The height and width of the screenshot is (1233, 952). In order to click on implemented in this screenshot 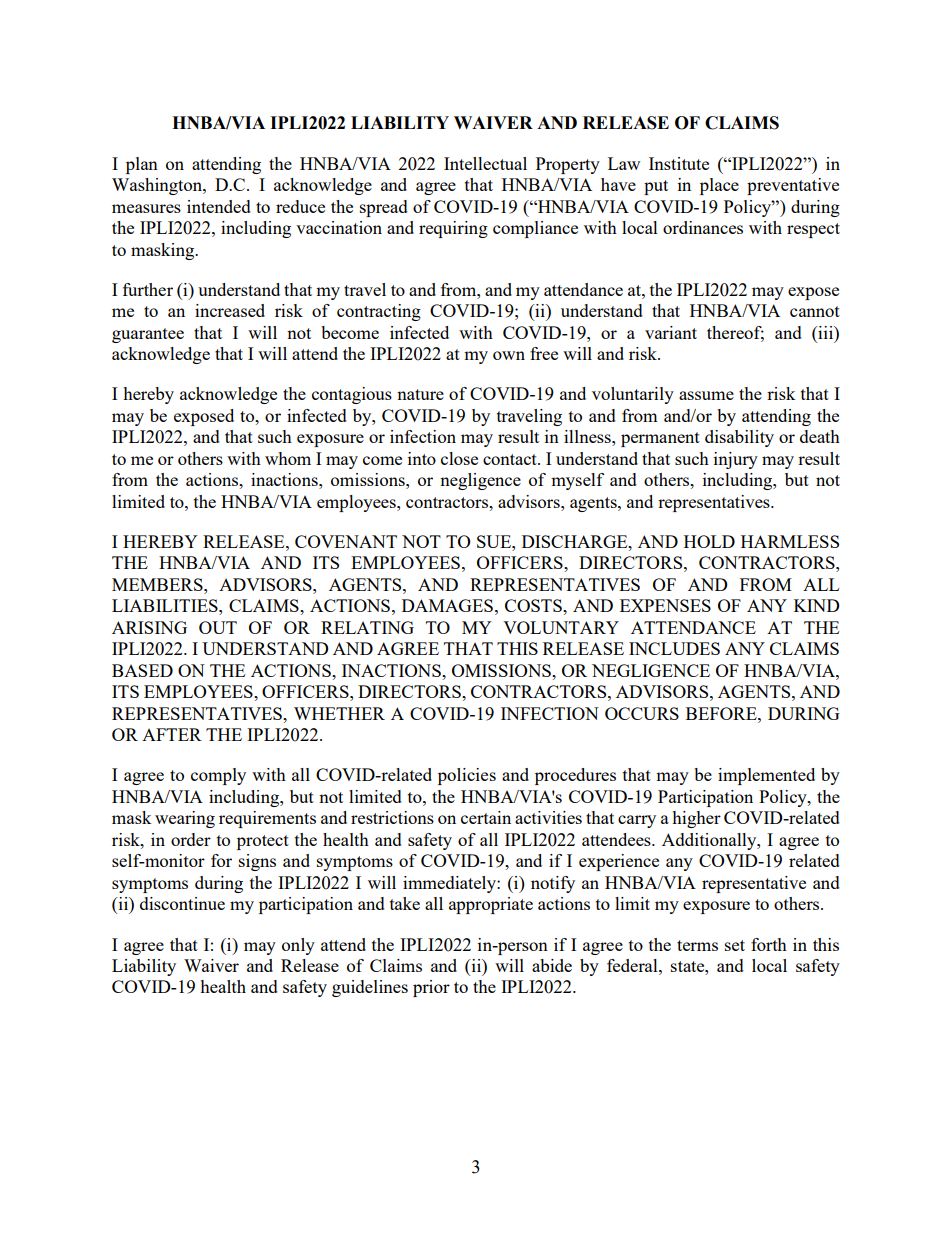, I will do `click(766, 776)`.
